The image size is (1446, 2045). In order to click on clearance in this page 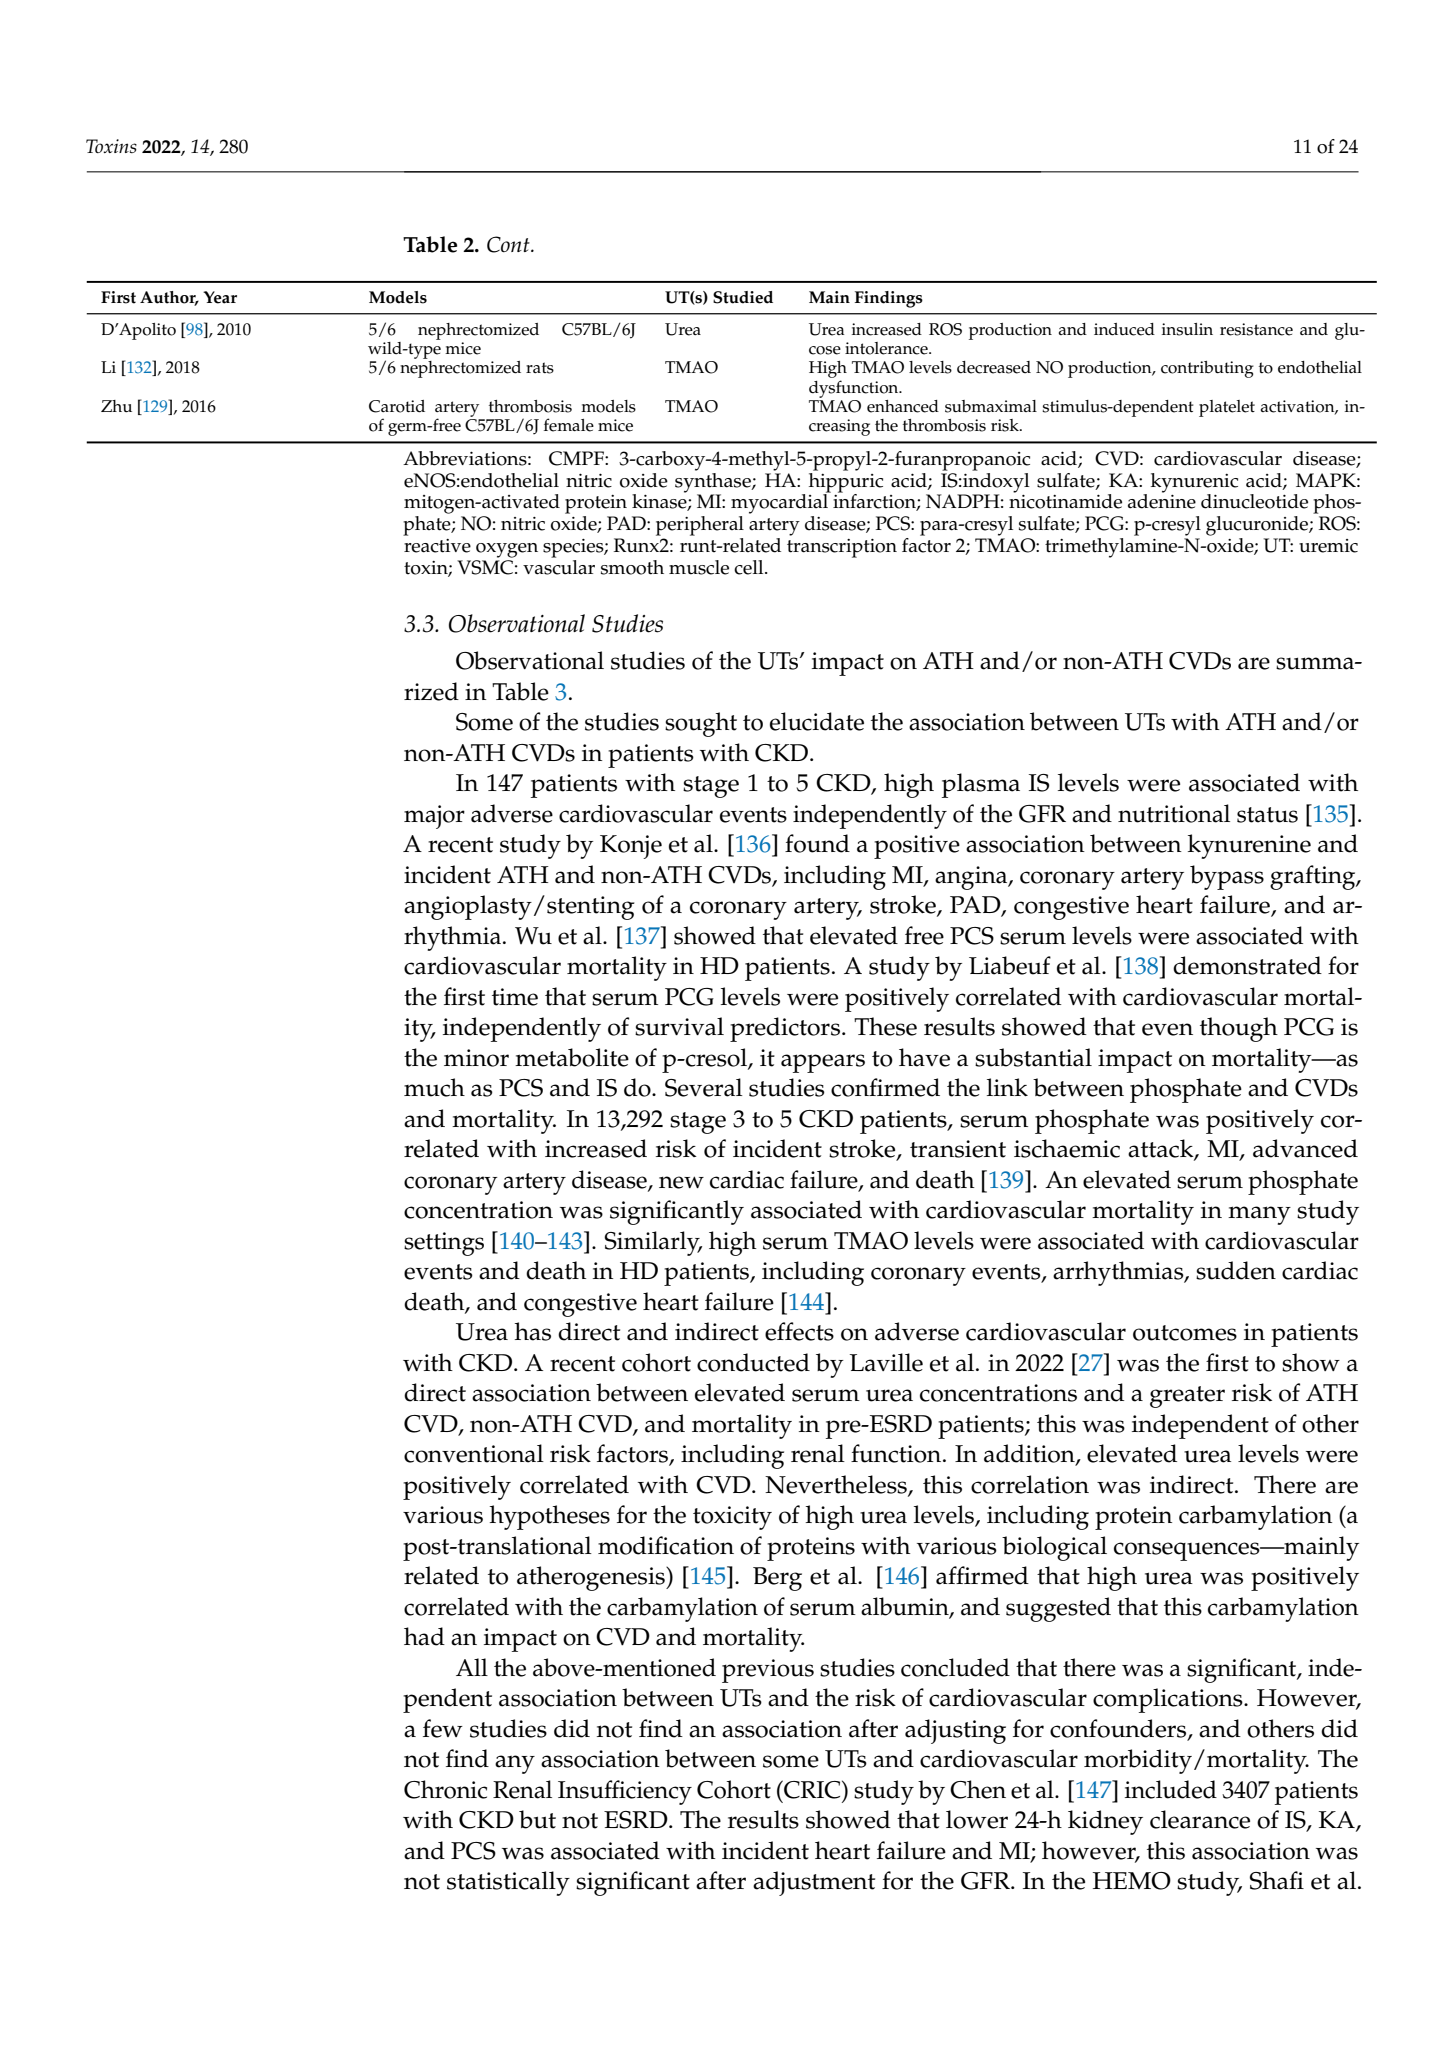, I will do `click(1200, 1819)`.
